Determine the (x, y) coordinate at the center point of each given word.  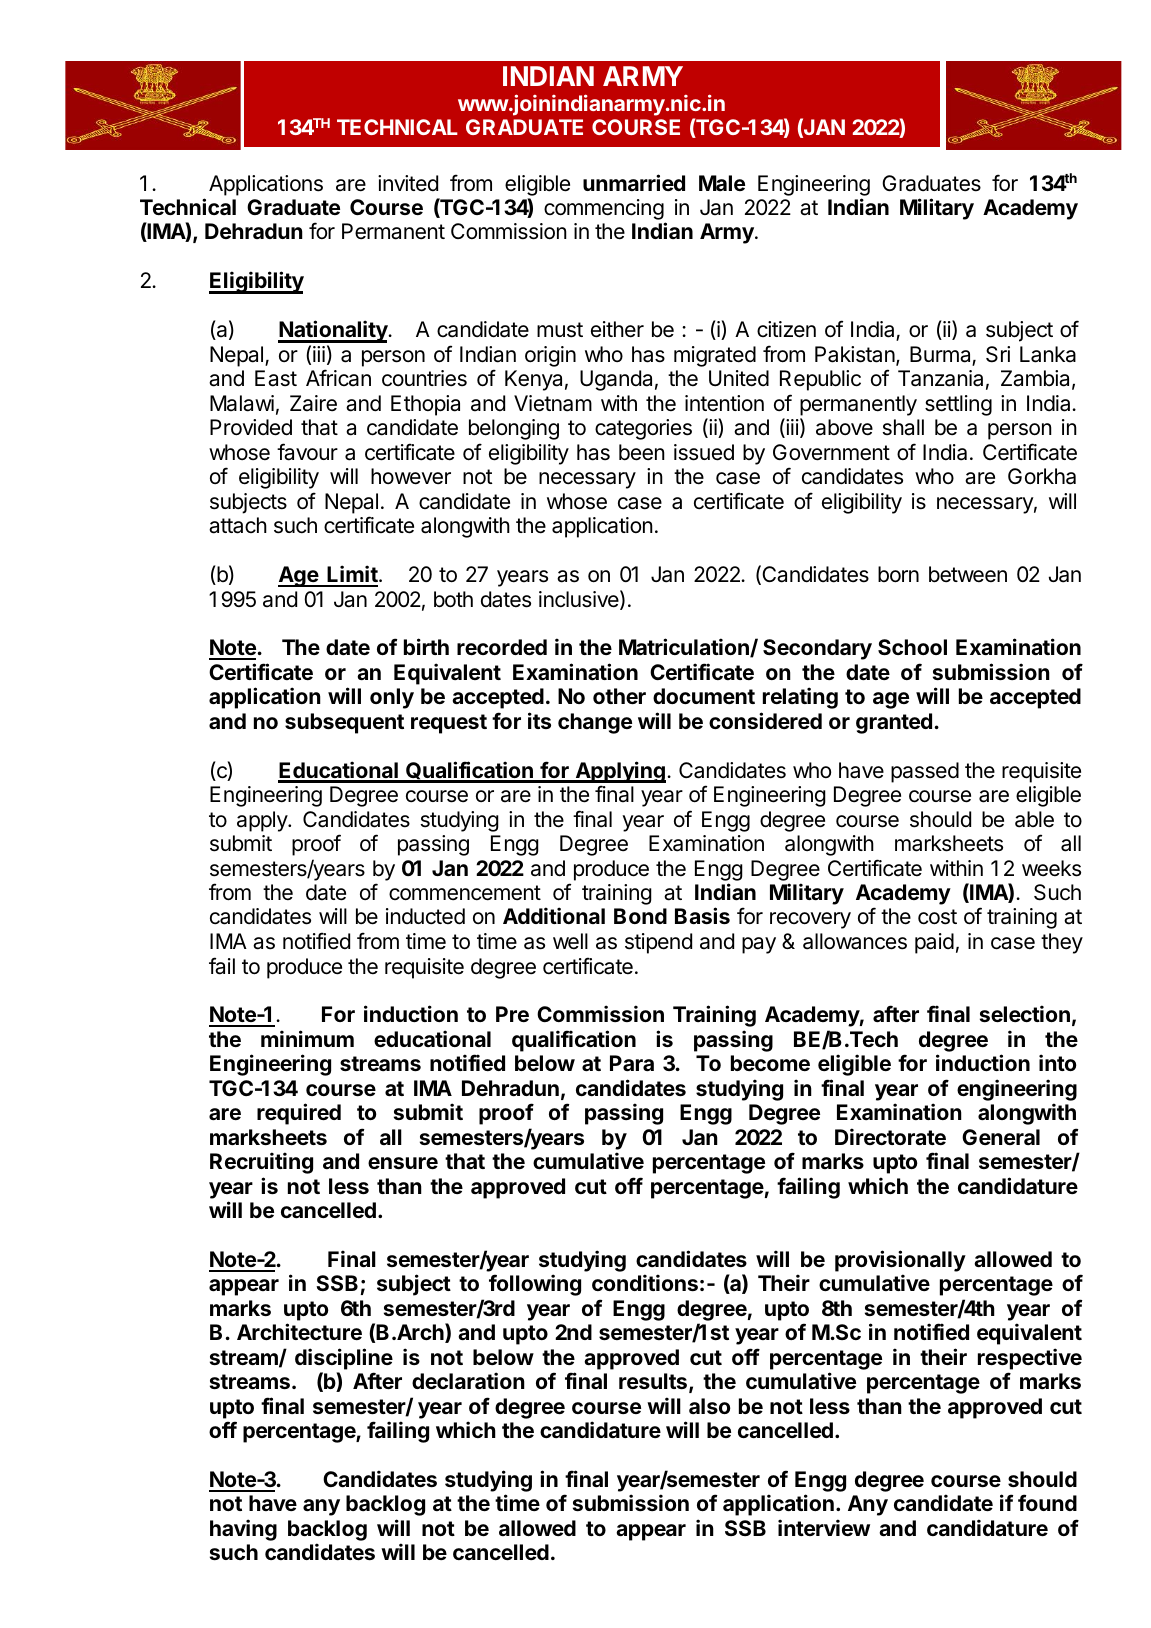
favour (307, 452)
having (243, 1530)
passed (925, 772)
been (642, 452)
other (619, 696)
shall (903, 427)
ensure (403, 1163)
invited (408, 183)
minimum (307, 1038)
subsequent (344, 723)
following (535, 1285)
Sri (998, 354)
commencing (604, 209)
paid (934, 943)
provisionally (900, 1261)
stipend (658, 943)
